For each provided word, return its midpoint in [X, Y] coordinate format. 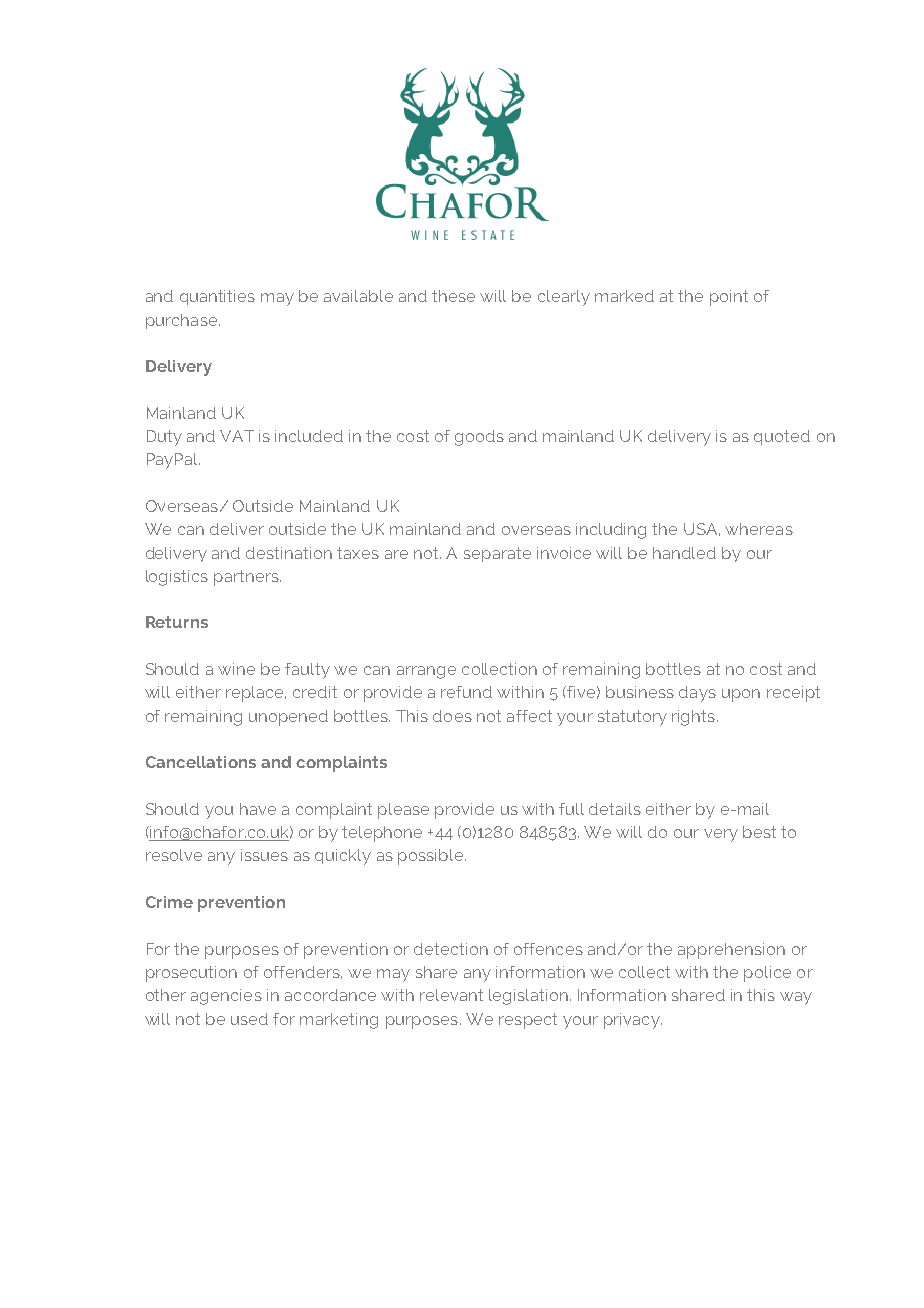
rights [693, 718]
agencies [226, 997]
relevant [451, 995]
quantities [217, 297]
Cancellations [201, 762]
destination [289, 553]
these [453, 296]
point [729, 298]
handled [684, 553]
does [452, 716]
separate [497, 554]
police [767, 974]
